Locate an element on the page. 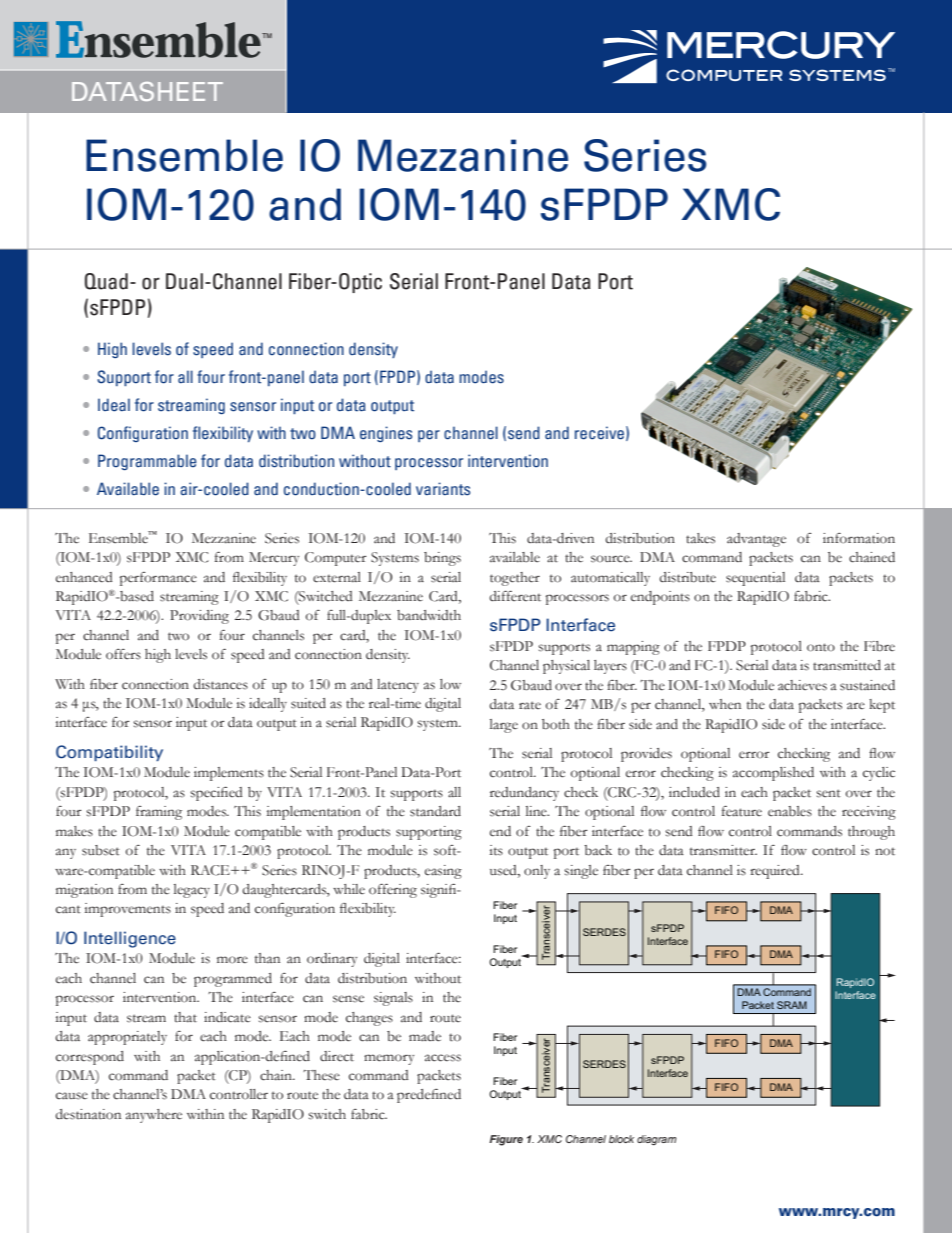 This document has height=1233, width=952. accomplished is located at coordinates (773, 774).
